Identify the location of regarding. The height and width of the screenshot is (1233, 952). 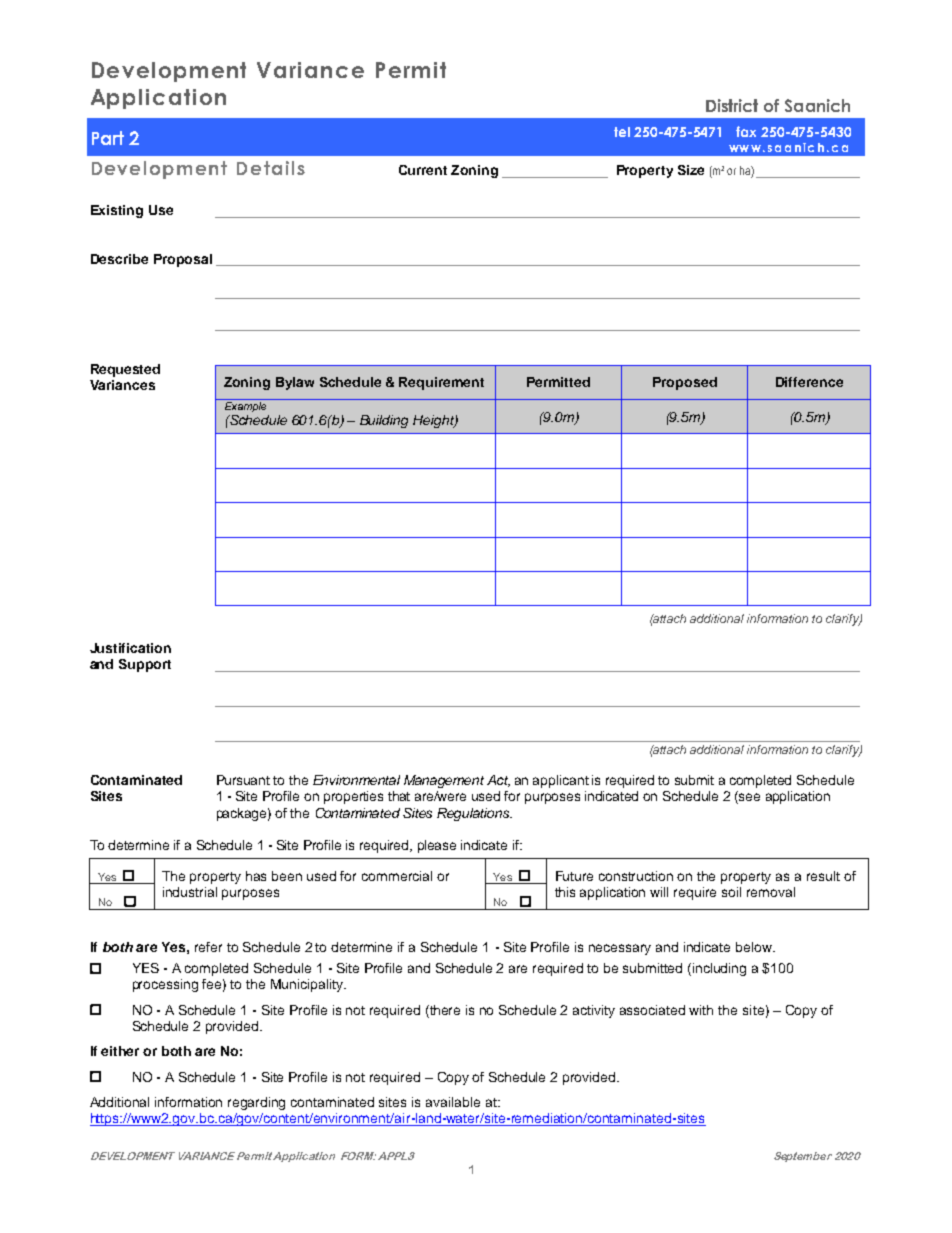
(256, 1103).
